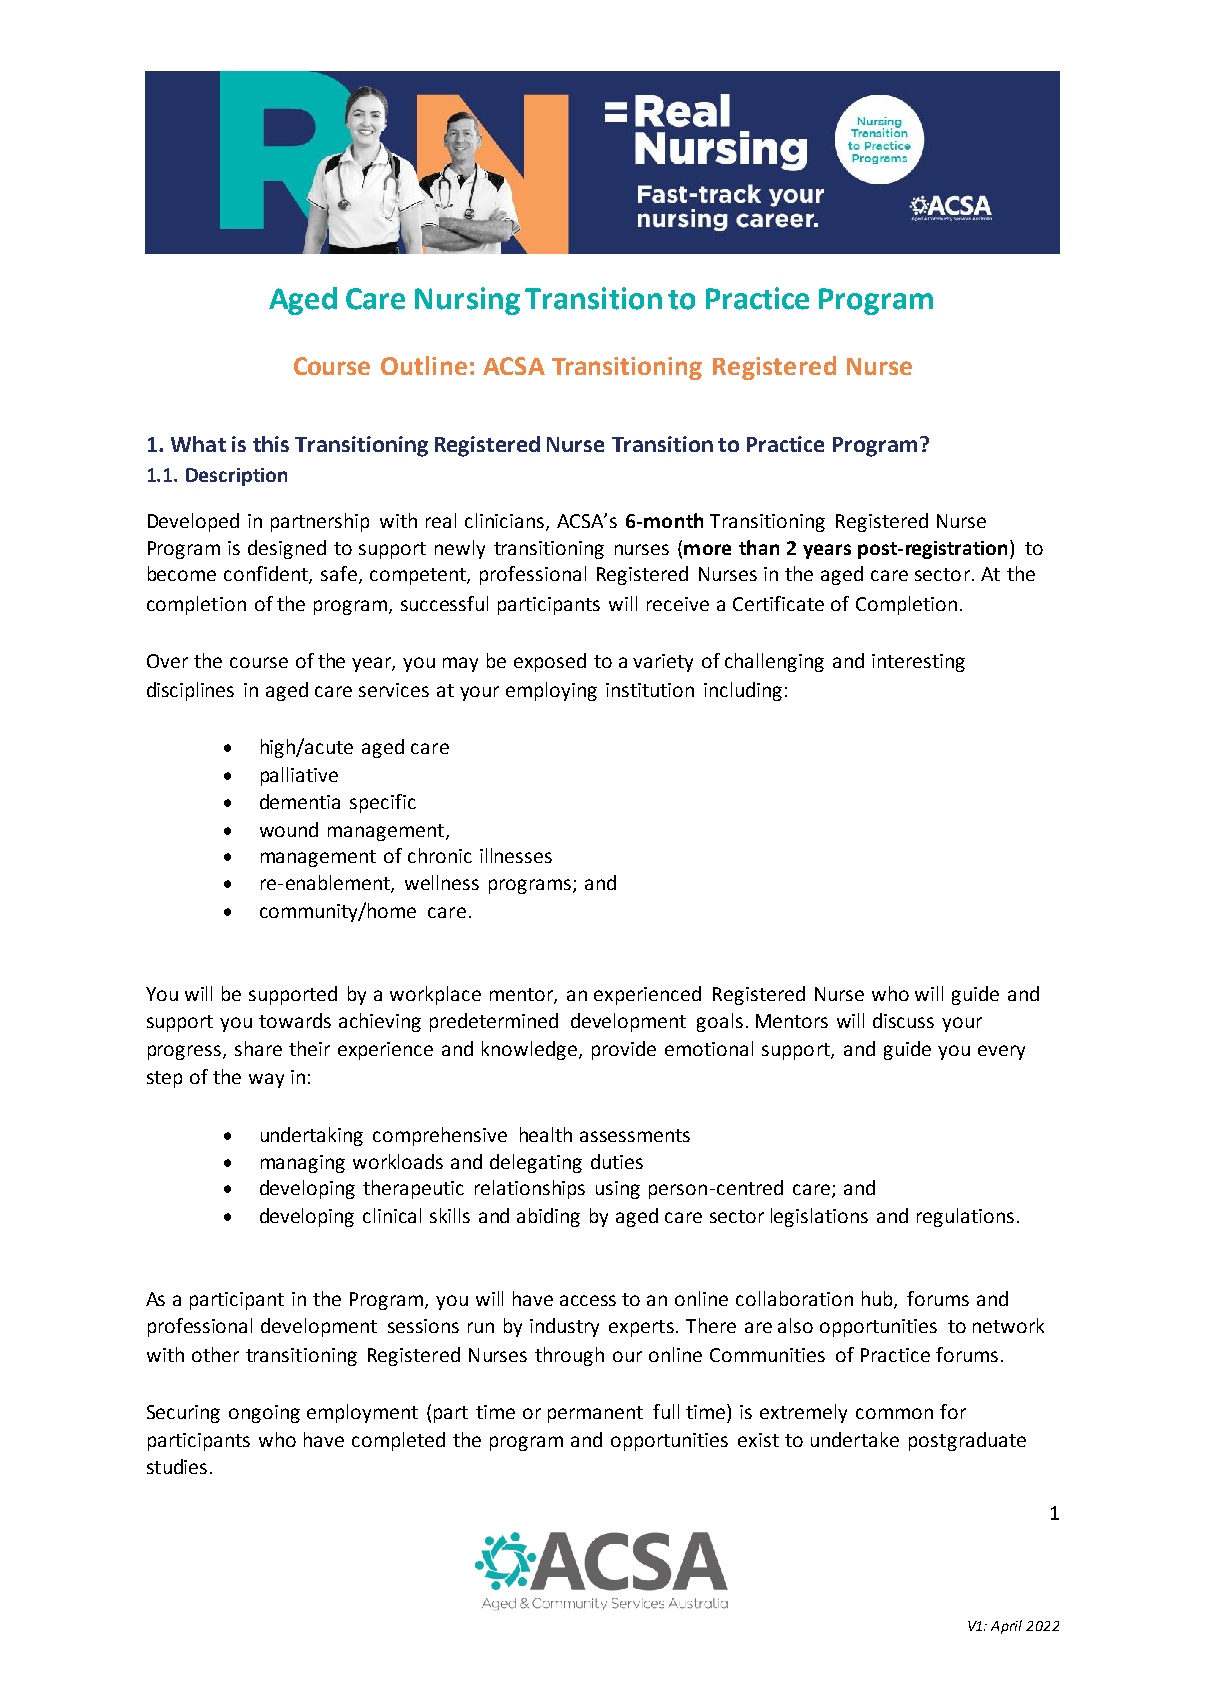 This screenshot has height=1705, width=1205. Describe the element at coordinates (467, 301) in the screenshot. I see `Nursing` at that location.
